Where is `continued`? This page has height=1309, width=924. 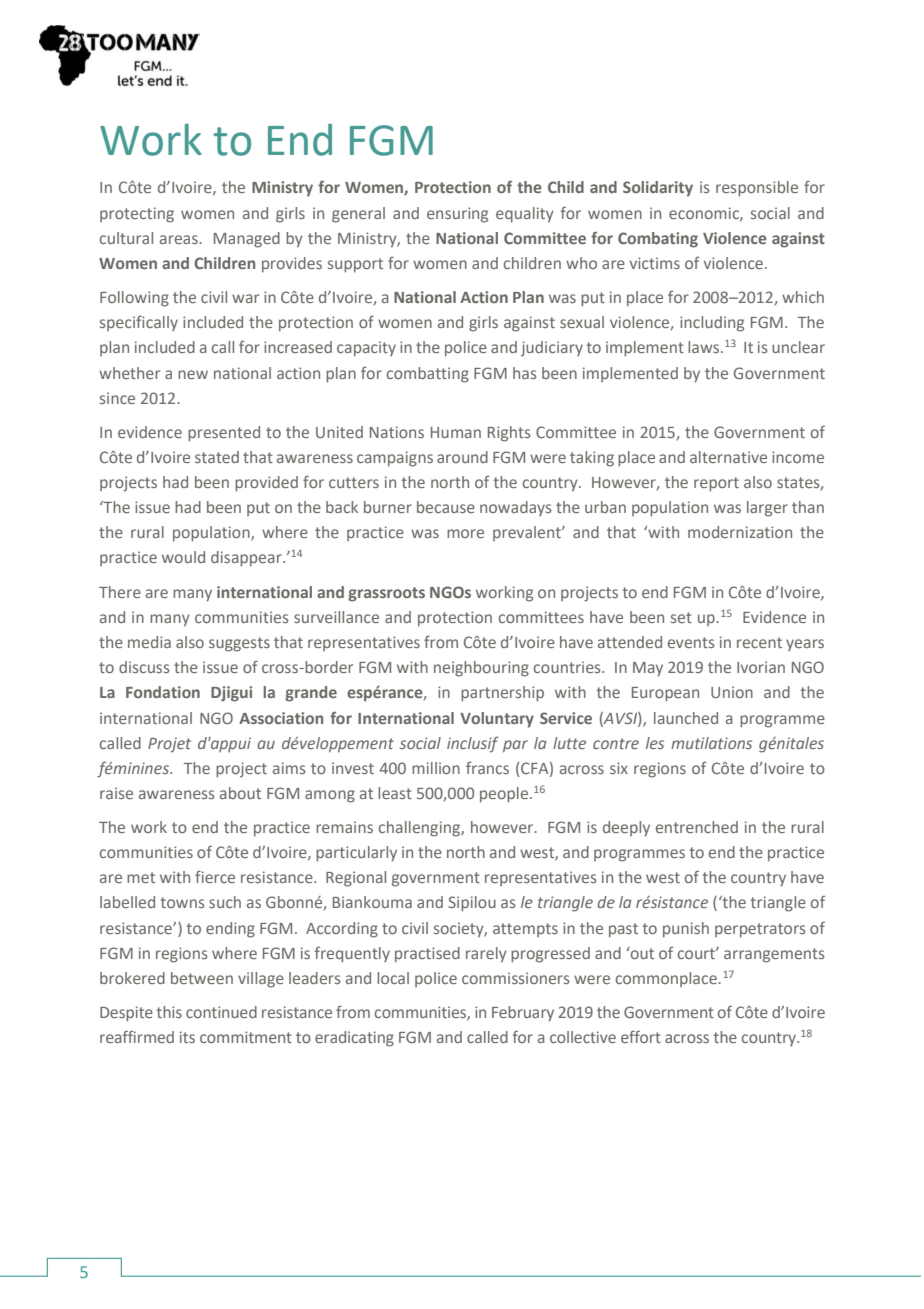
continued is located at coordinates (221, 1012).
